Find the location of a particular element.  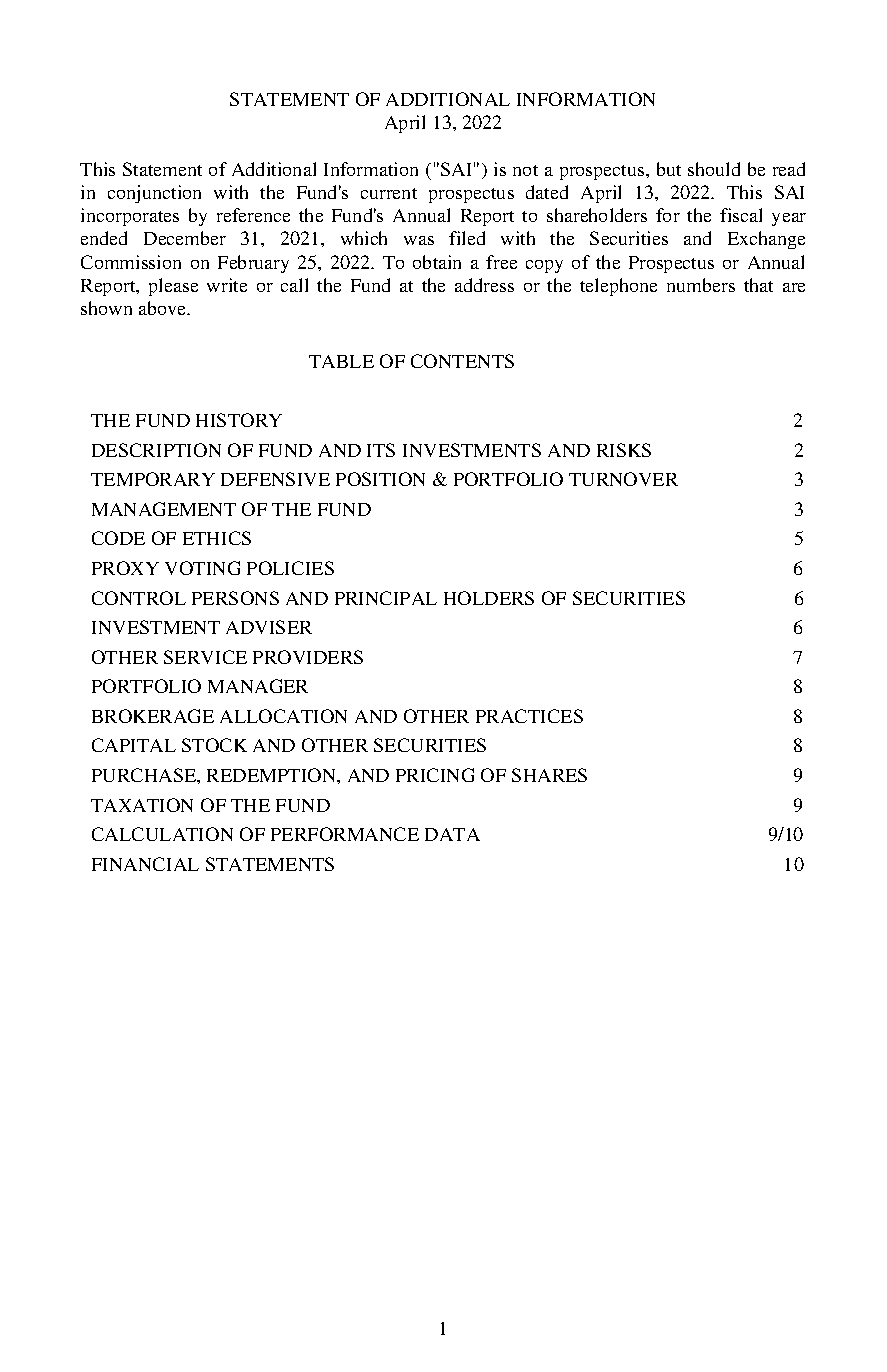

current is located at coordinates (389, 193).
